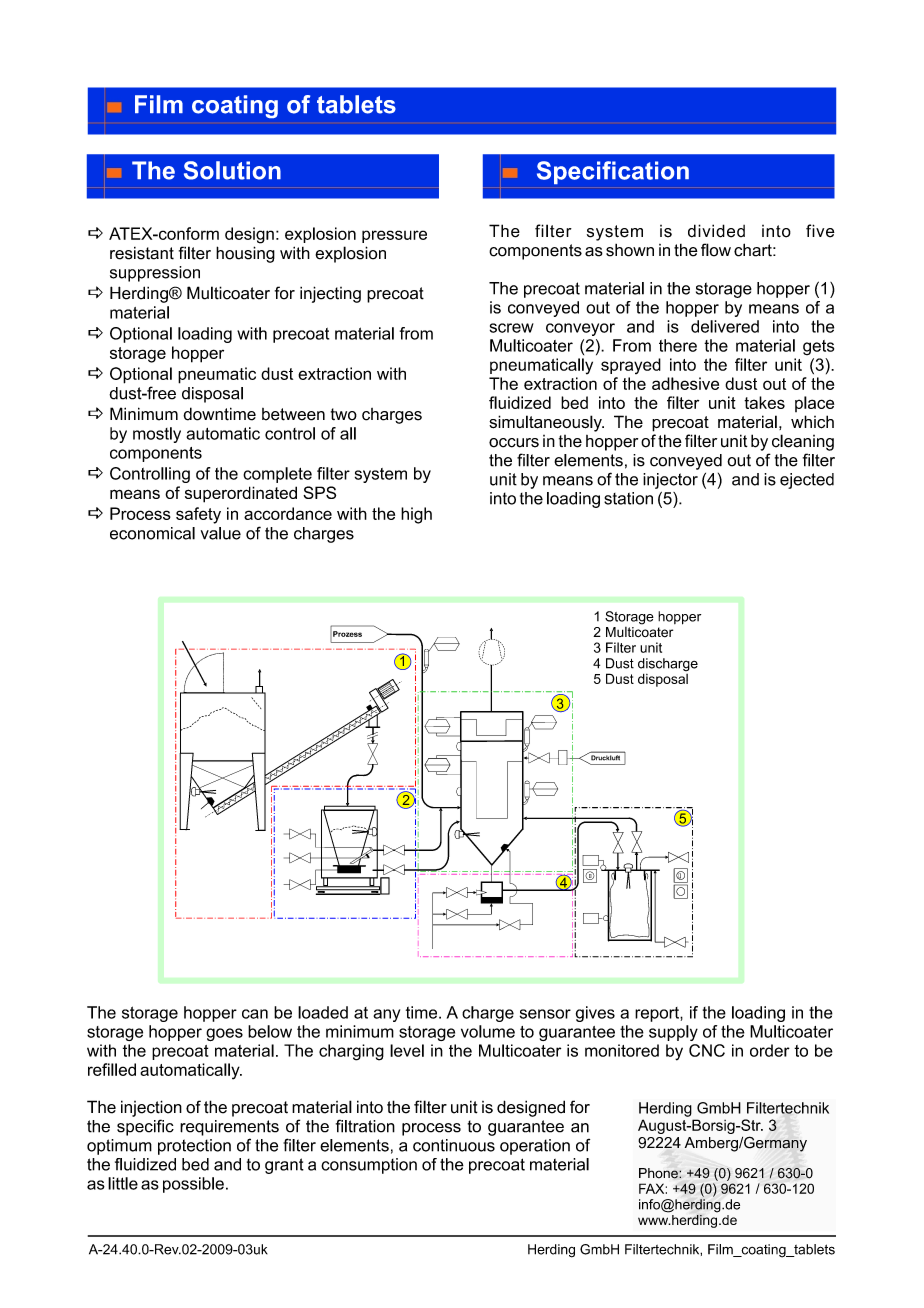 The height and width of the page is (1308, 924). What do you see at coordinates (416, 515) in the page?
I see `high` at bounding box center [416, 515].
